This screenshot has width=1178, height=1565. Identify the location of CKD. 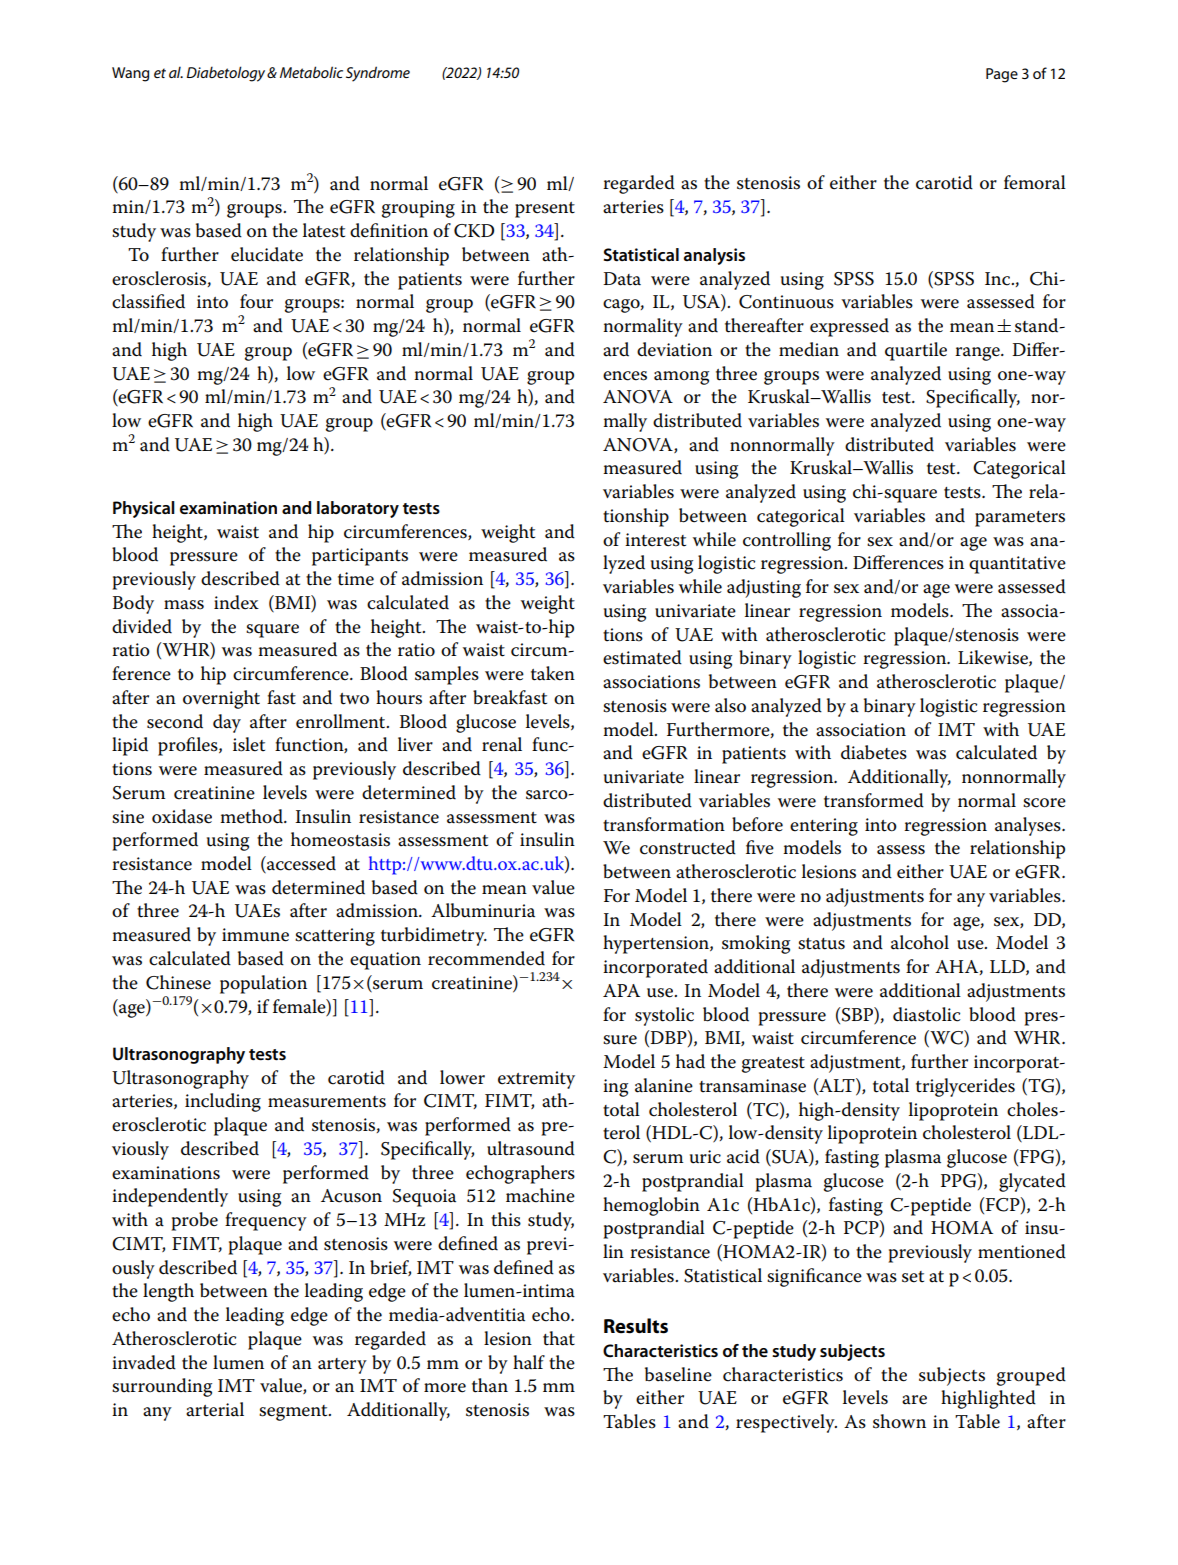
(474, 231).
